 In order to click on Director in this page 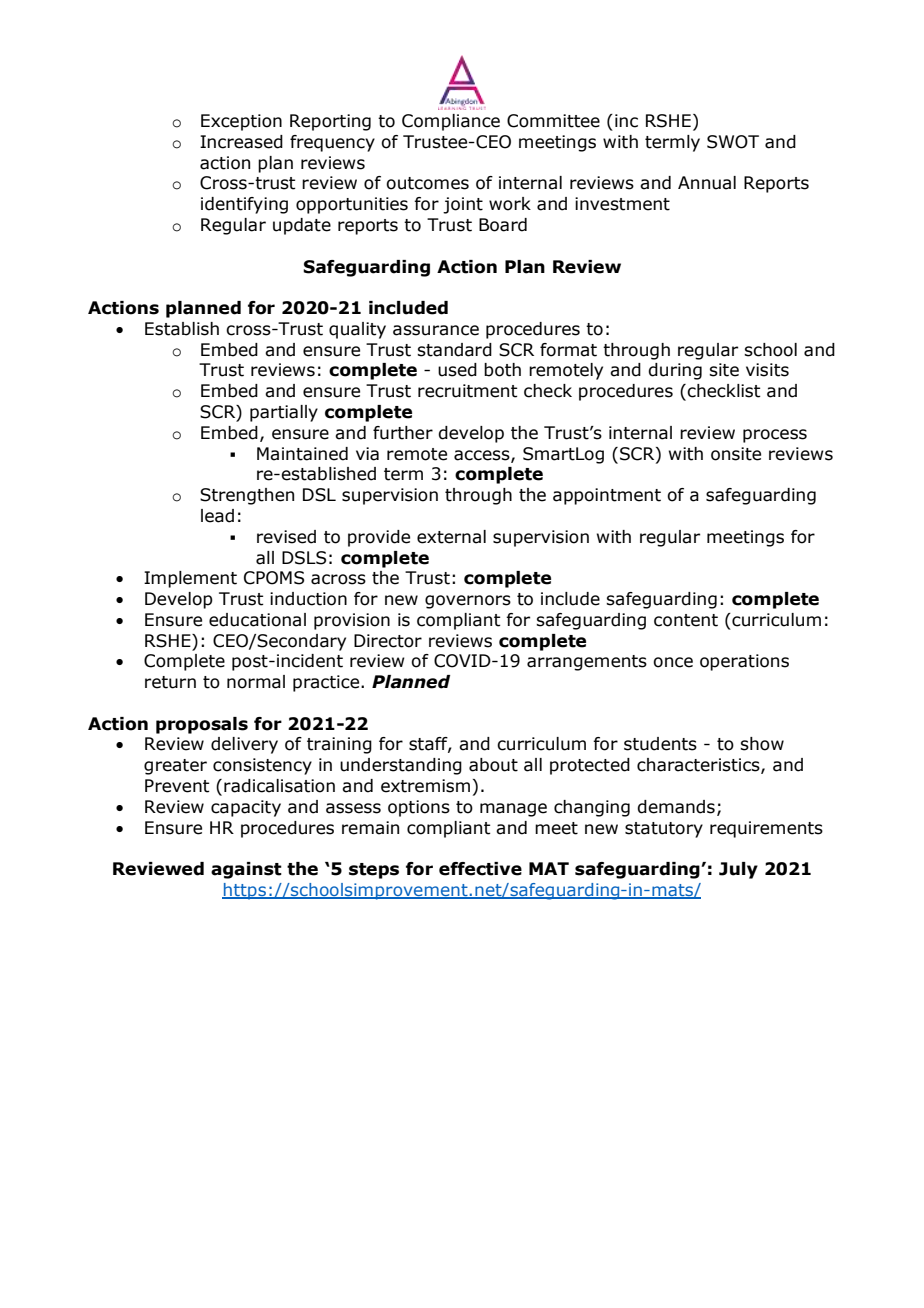, I will do `click(388, 641)`.
